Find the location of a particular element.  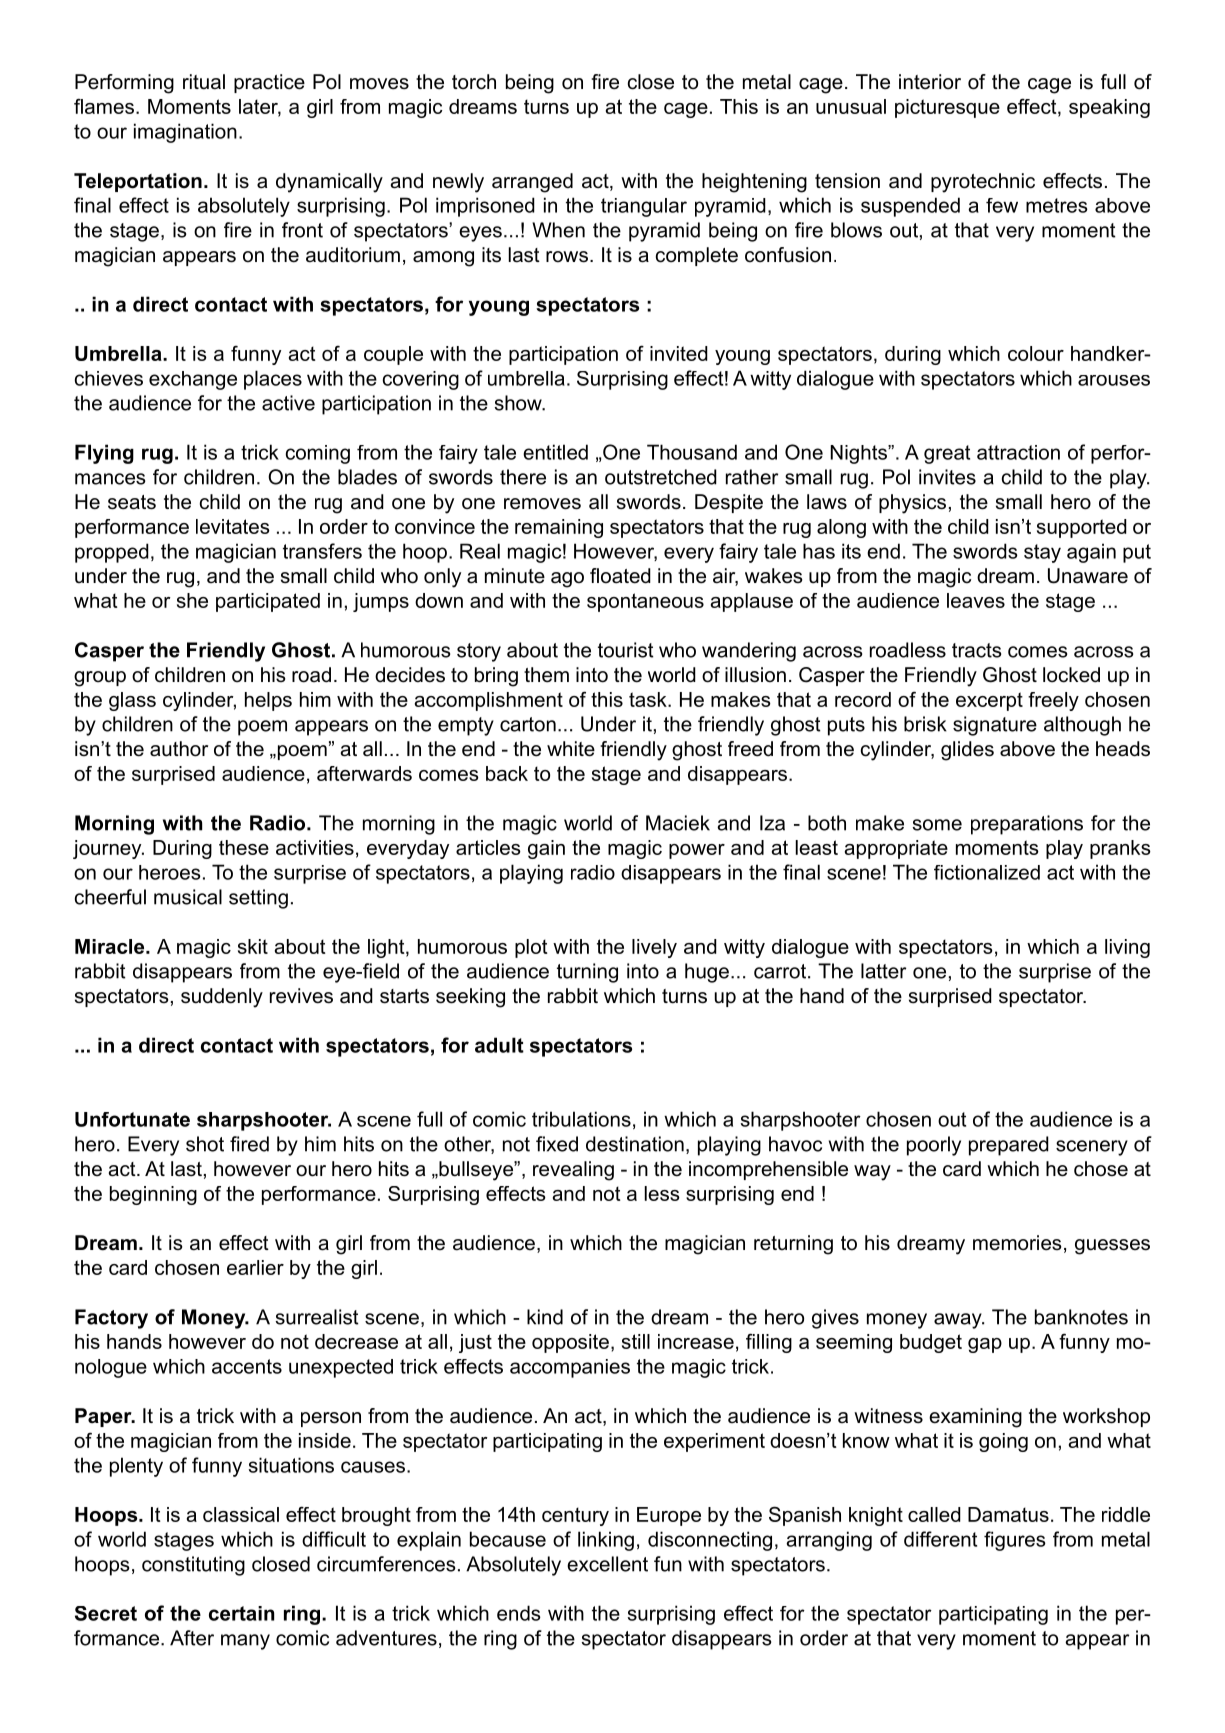

she is located at coordinates (192, 600).
